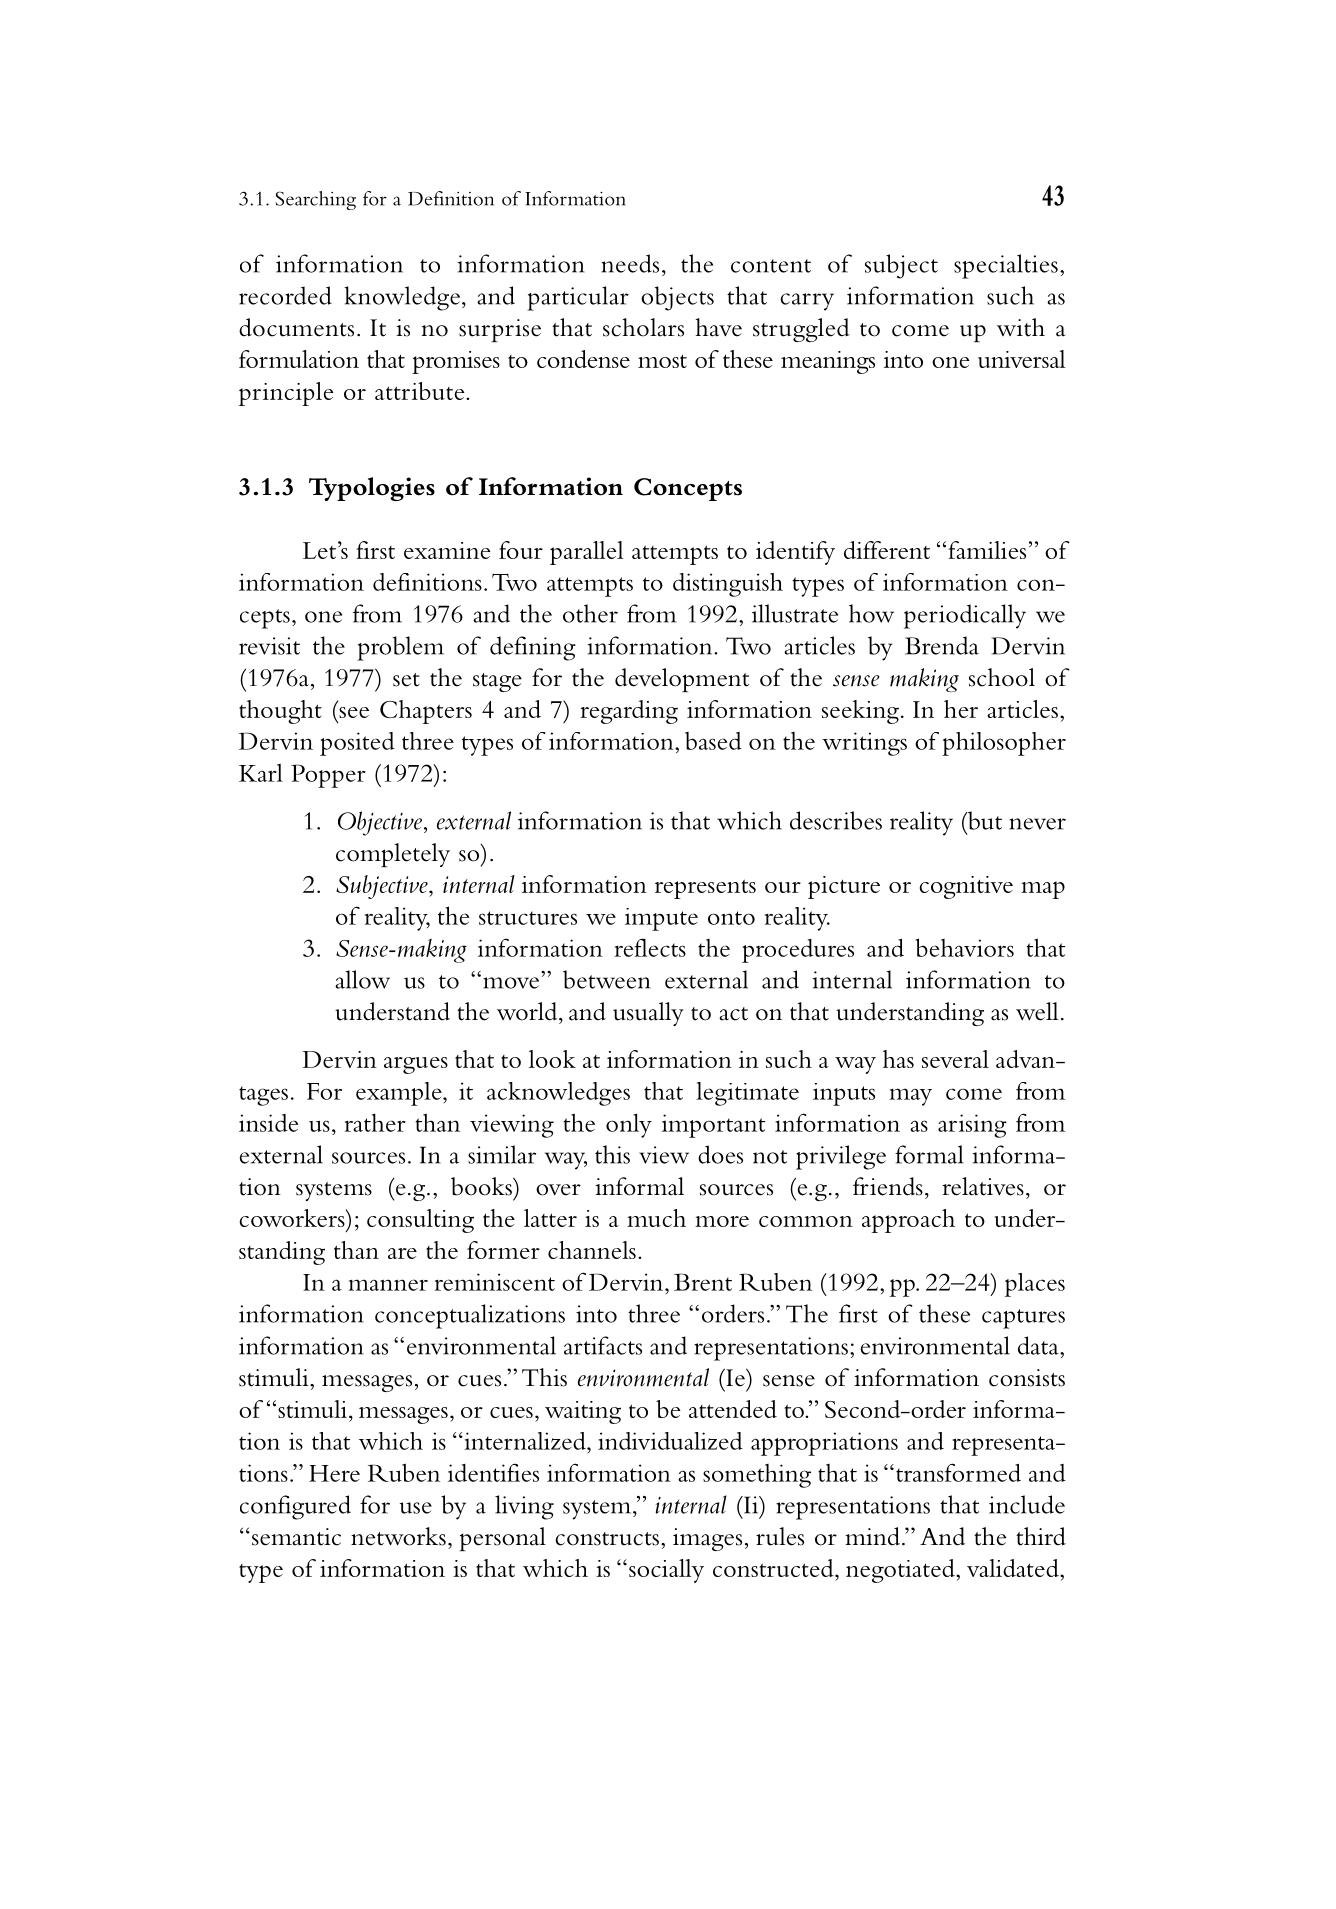 The height and width of the screenshot is (1909, 1336). Describe the element at coordinates (630, 263) in the screenshot. I see `needs` at that location.
